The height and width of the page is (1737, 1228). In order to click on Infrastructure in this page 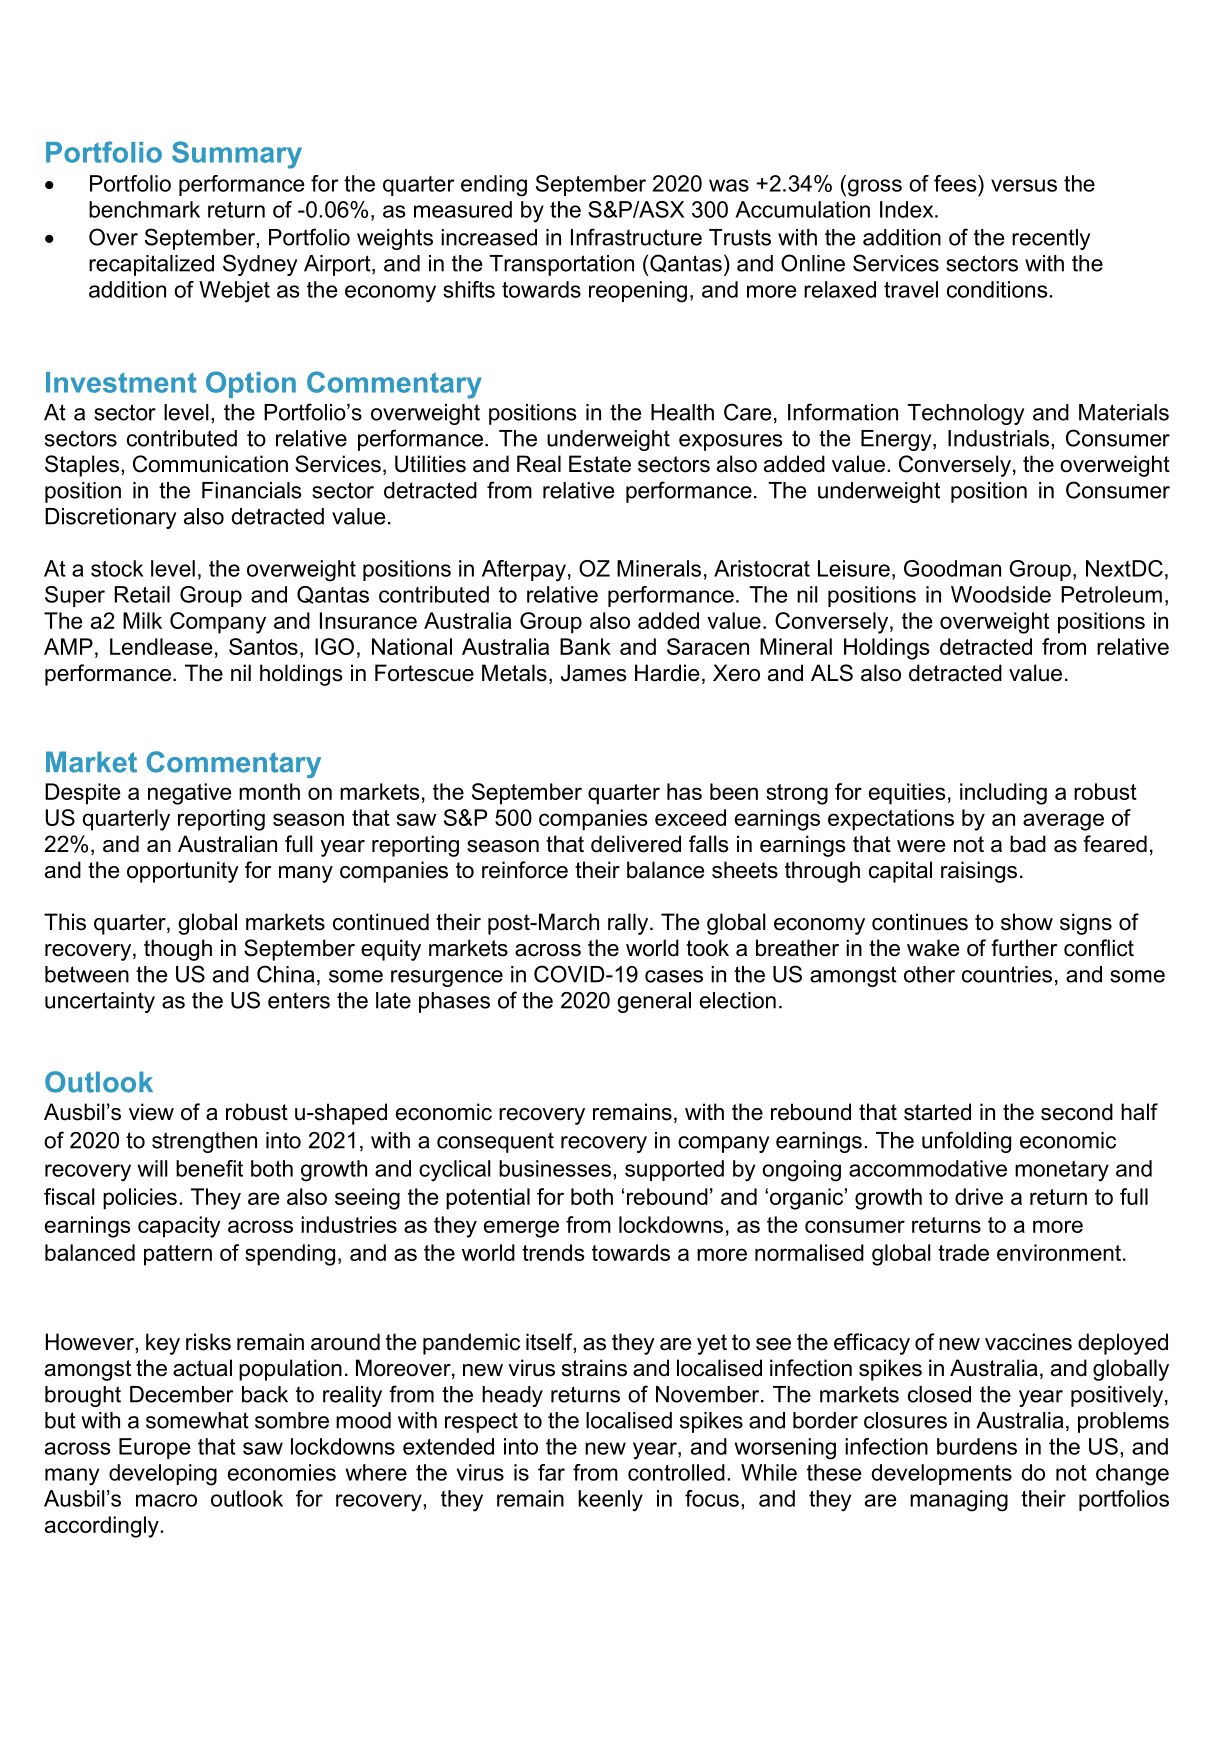, I will do `click(636, 237)`.
